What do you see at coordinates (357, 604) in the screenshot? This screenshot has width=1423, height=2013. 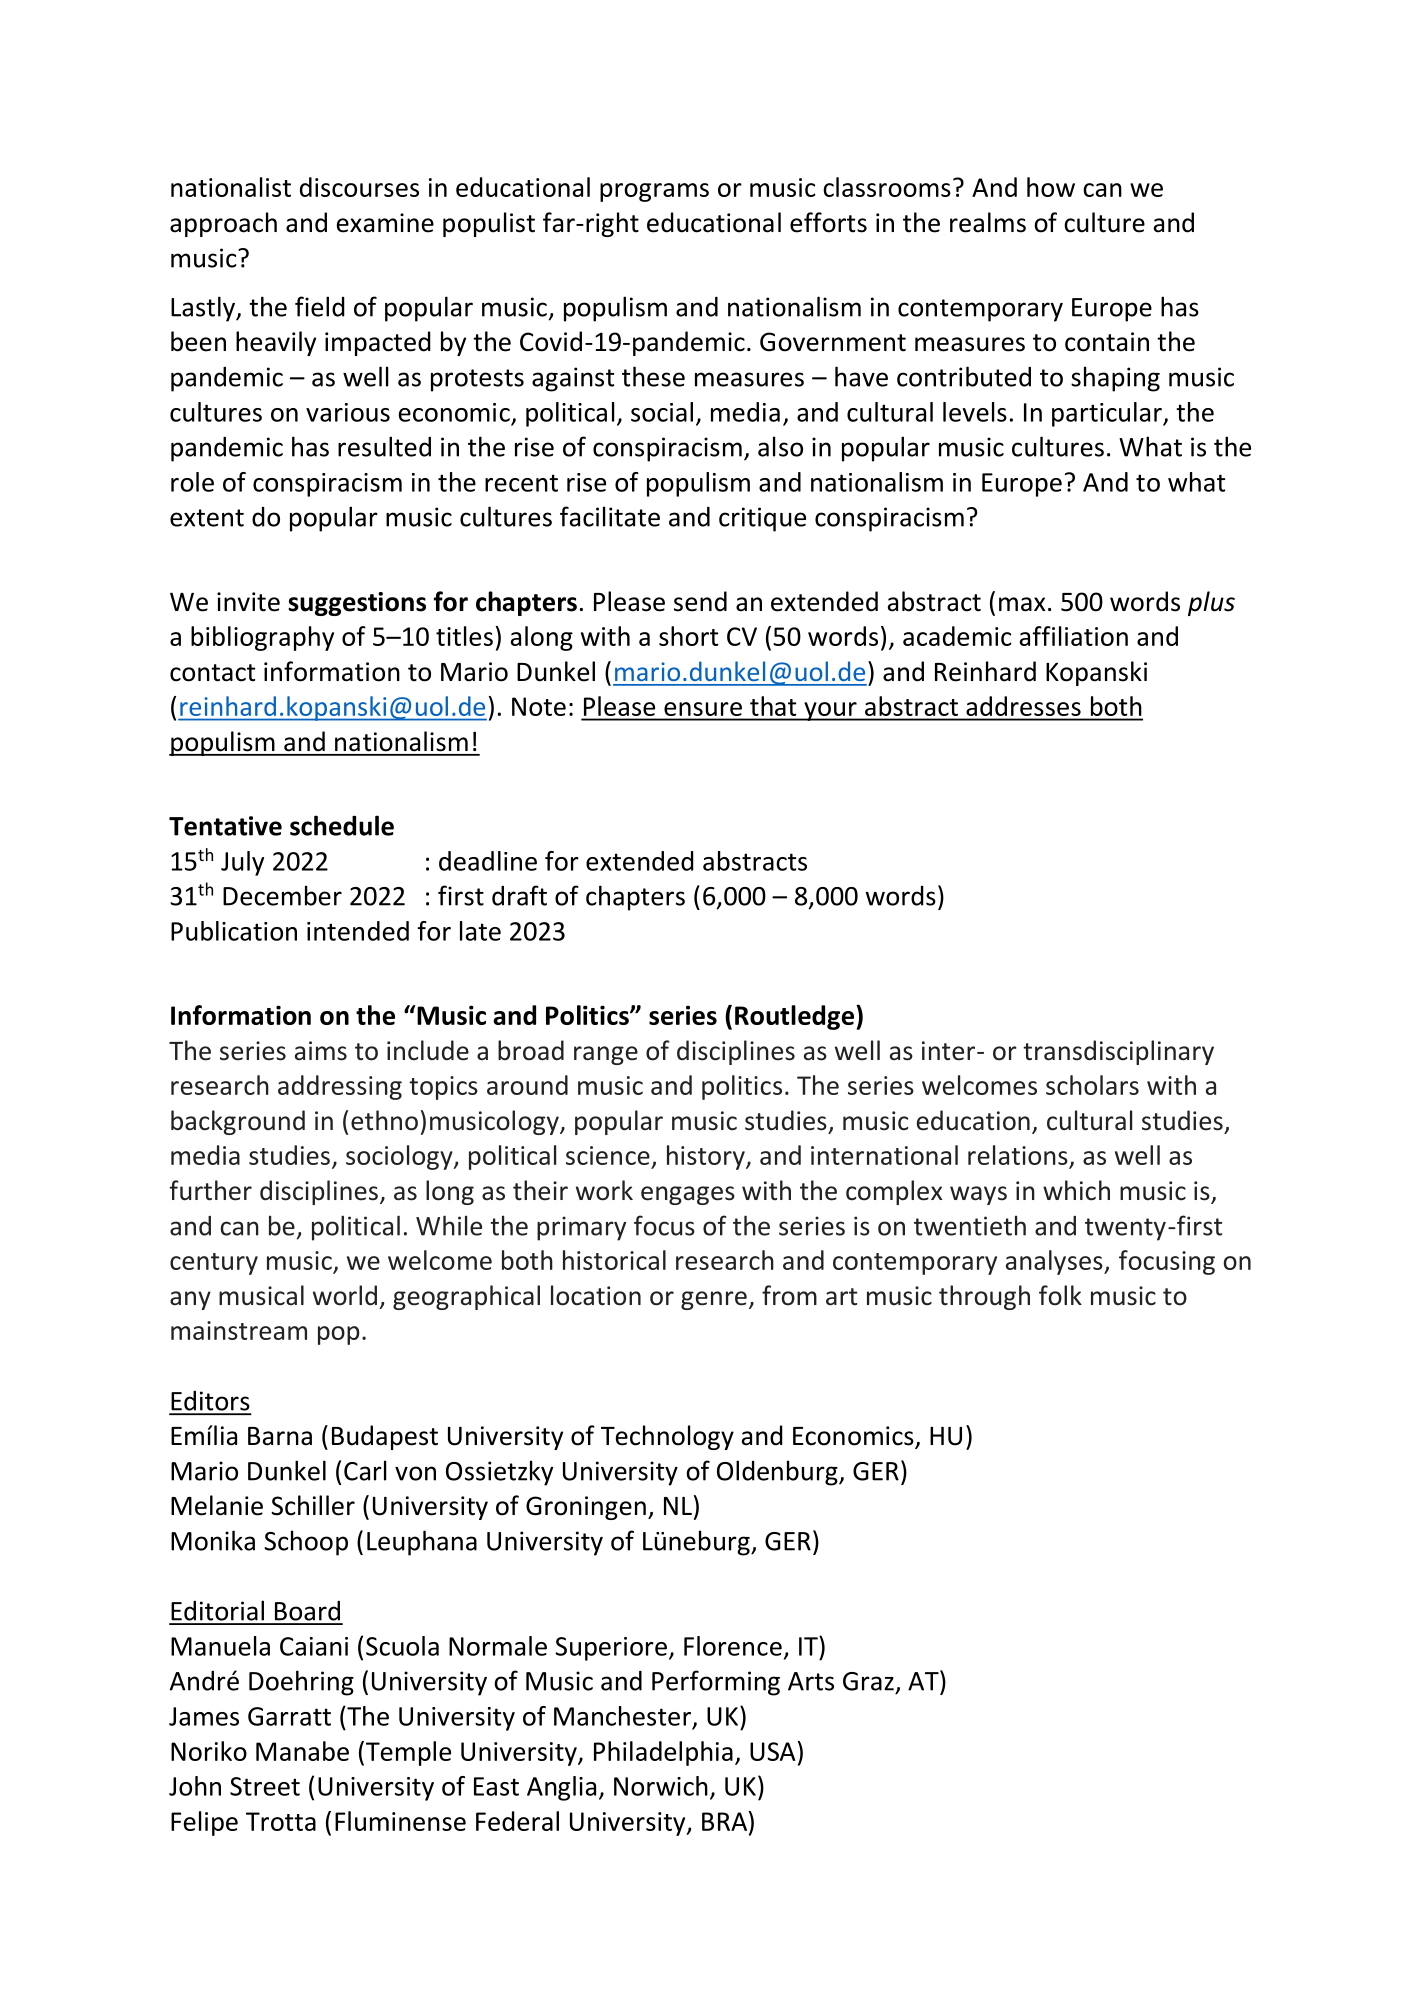 I see `suggestions` at bounding box center [357, 604].
